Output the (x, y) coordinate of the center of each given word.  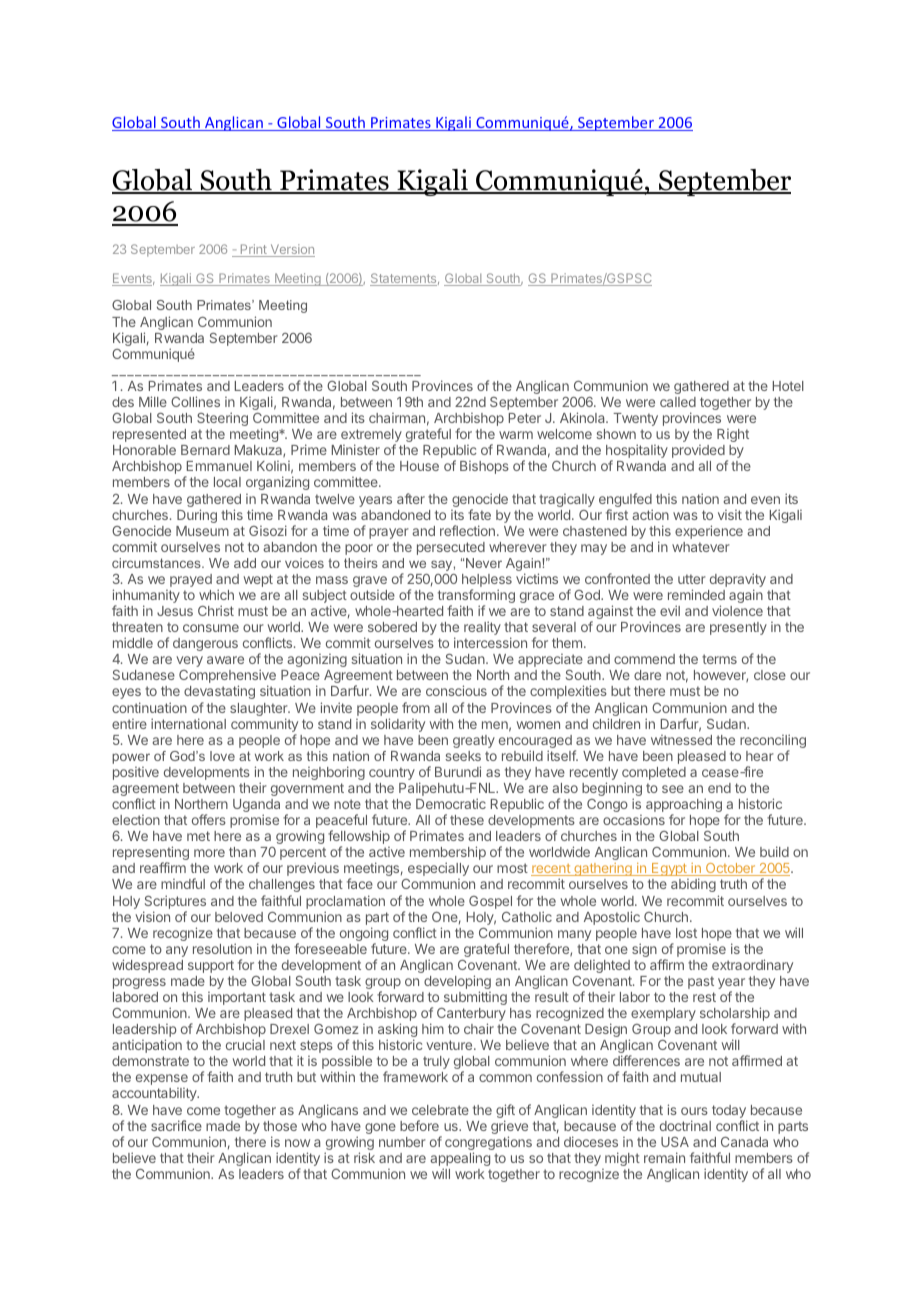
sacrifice (176, 1125)
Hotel (788, 386)
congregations (488, 1144)
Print (253, 250)
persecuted (451, 548)
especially (438, 869)
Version (291, 250)
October (730, 869)
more (209, 853)
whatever (701, 547)
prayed (191, 580)
